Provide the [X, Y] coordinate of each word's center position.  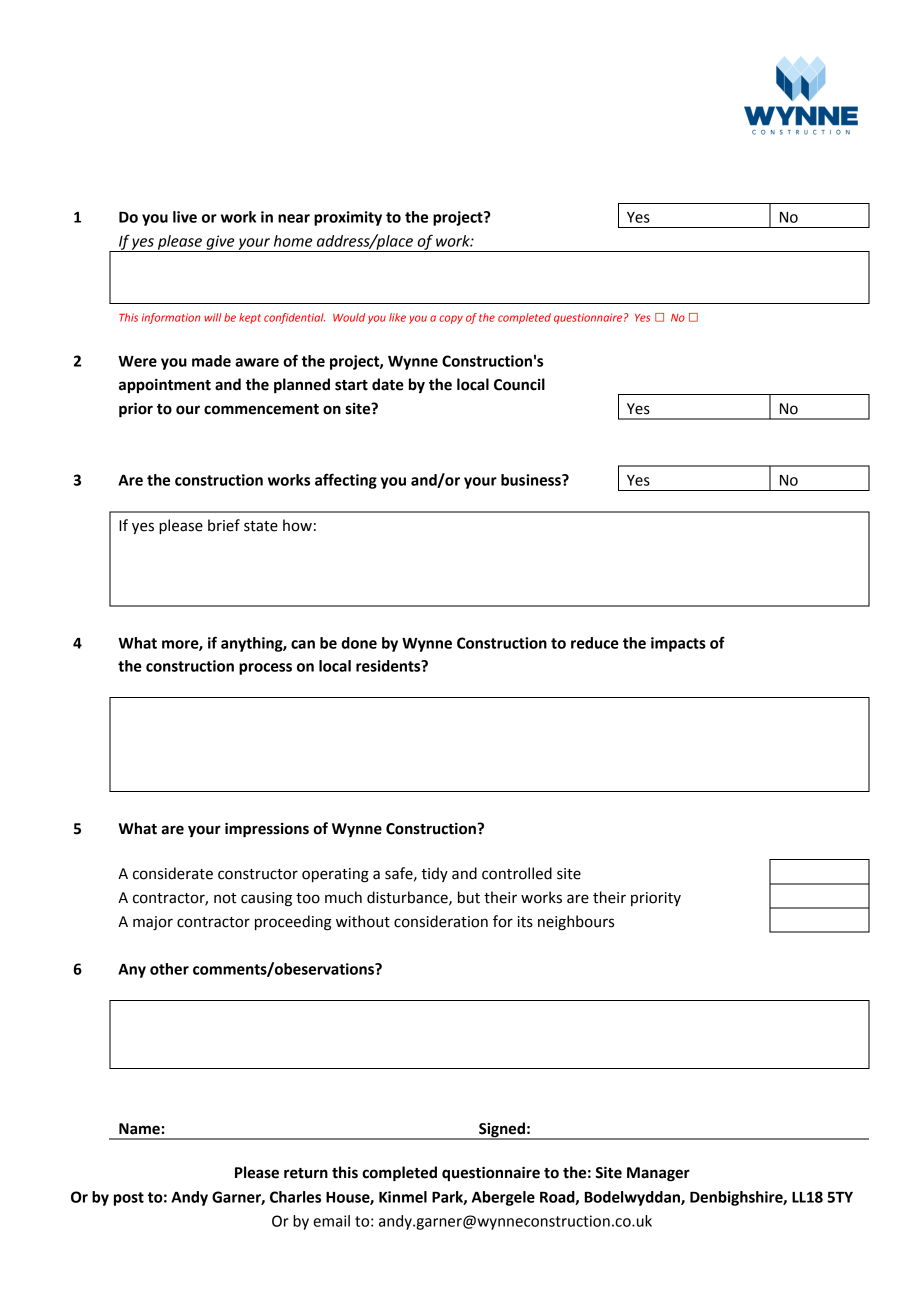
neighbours [576, 923]
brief [224, 525]
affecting [346, 481]
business [532, 480]
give [220, 243]
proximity [348, 218]
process [265, 669]
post [129, 1199]
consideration [441, 921]
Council [519, 384]
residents [389, 666]
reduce [595, 643]
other [169, 969]
